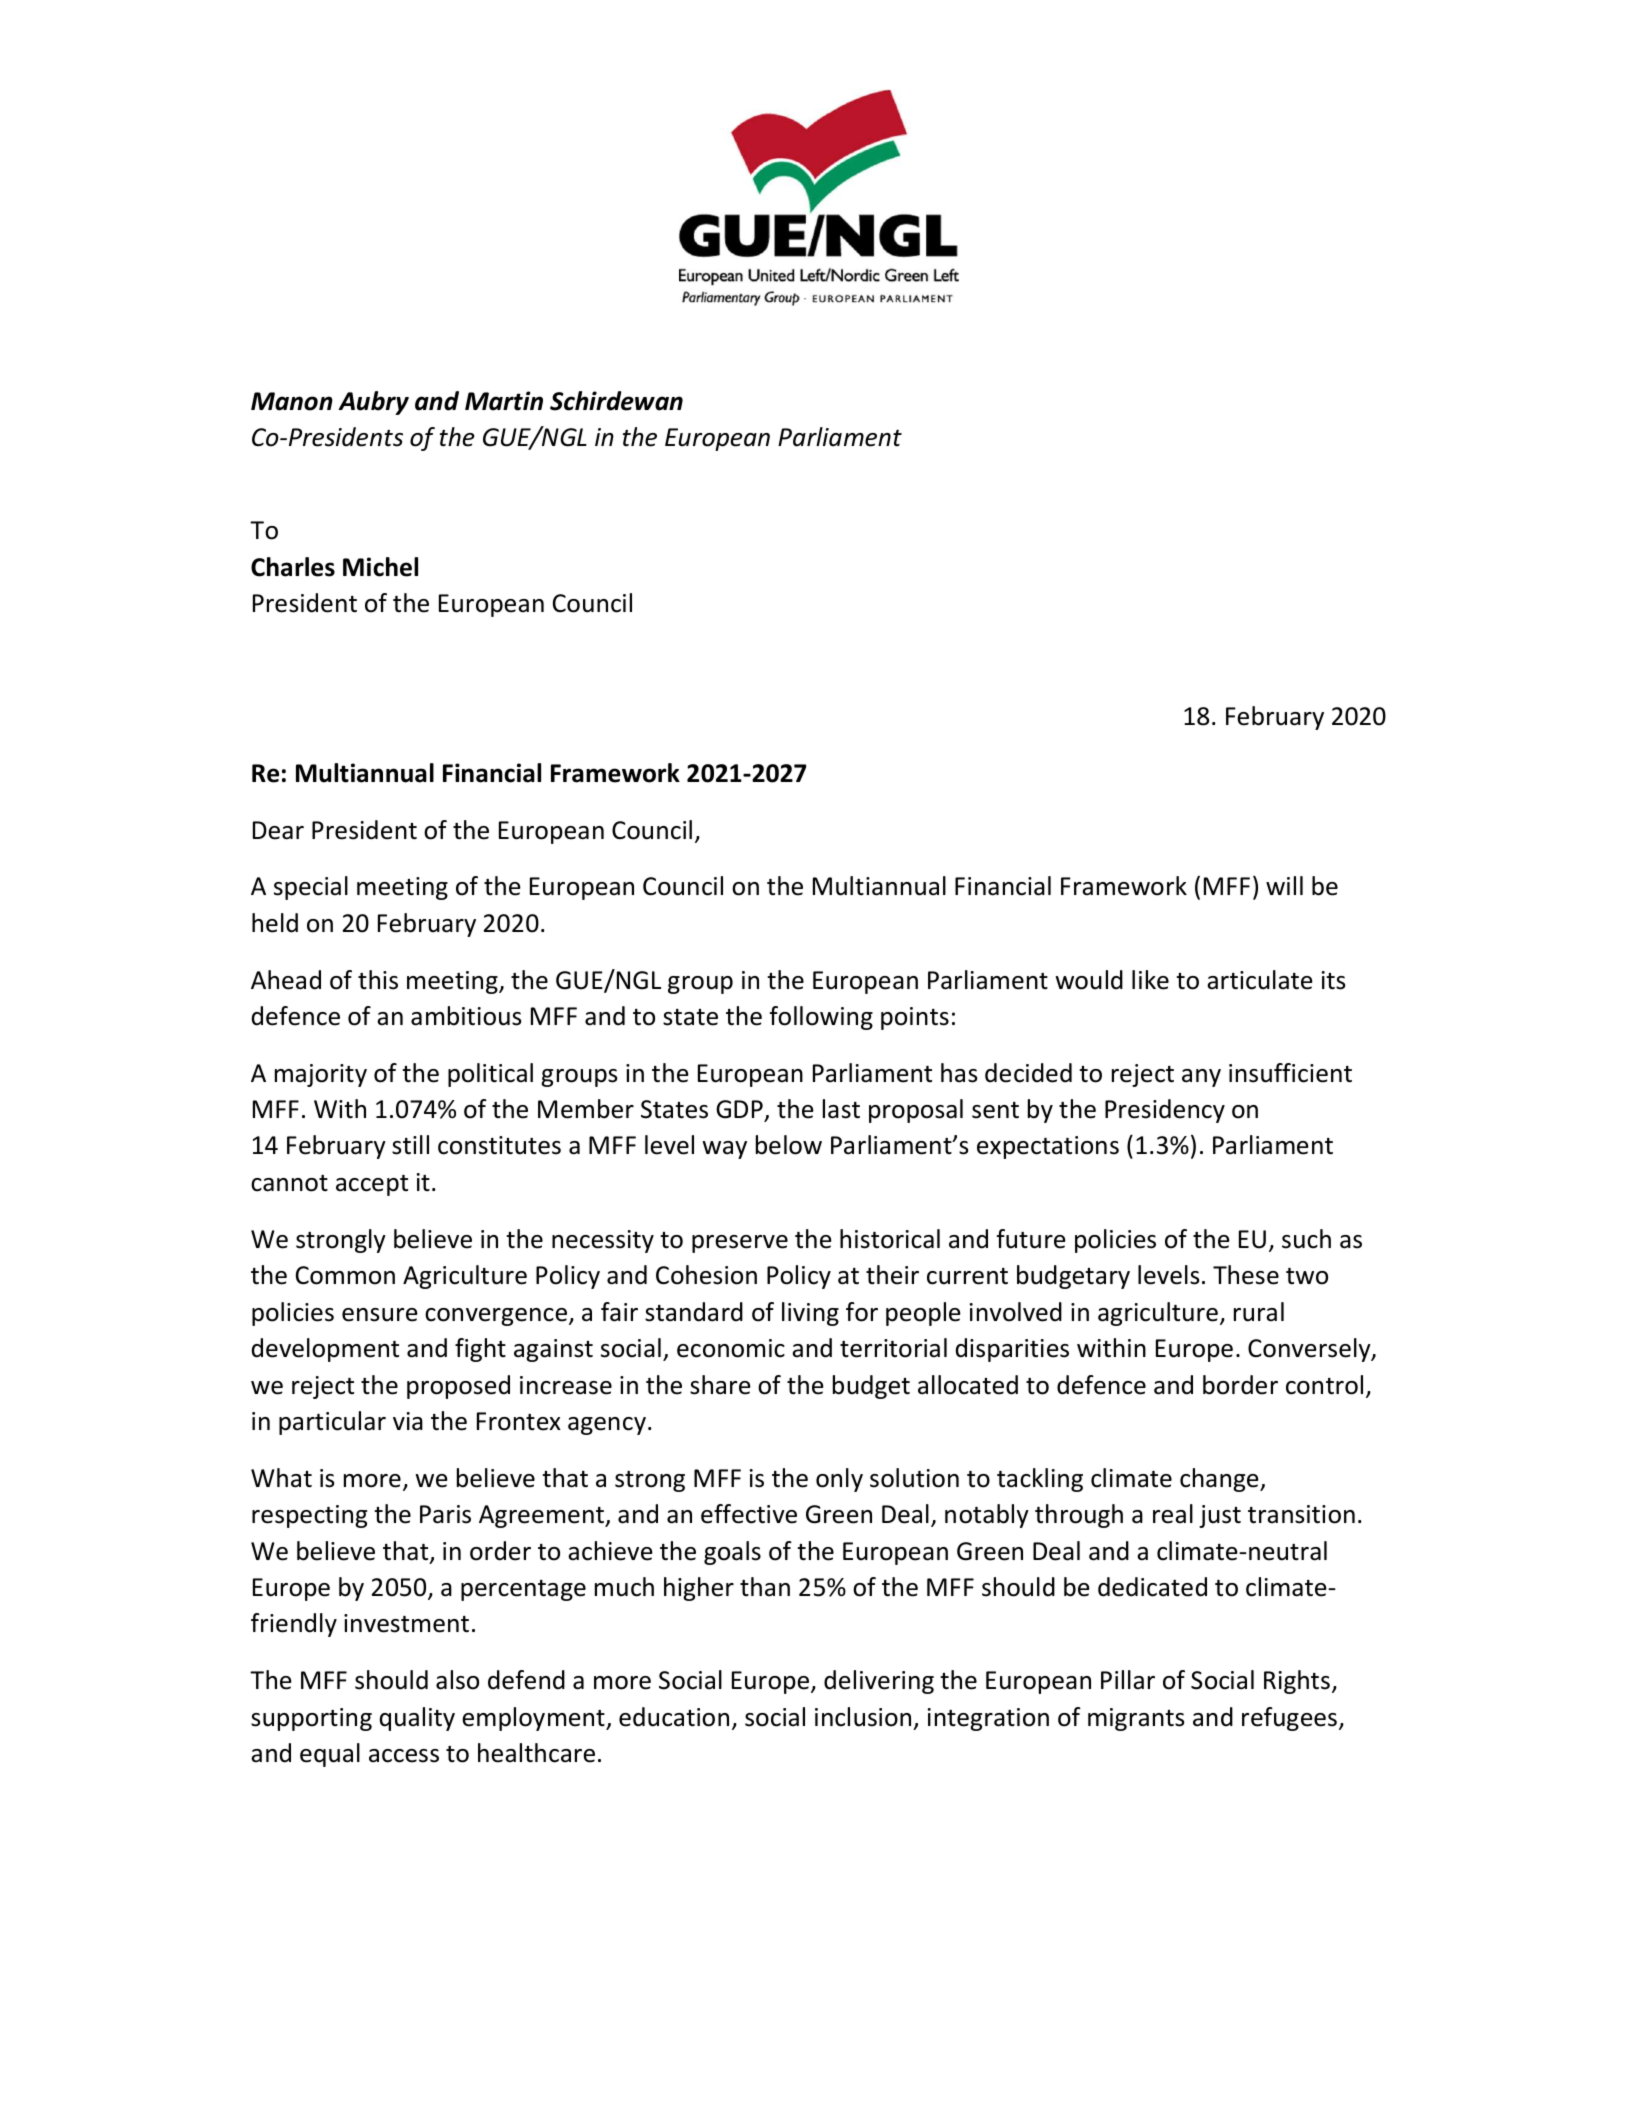 The image size is (1639, 2121). Describe the element at coordinates (278, 830) in the page. I see `Dear` at that location.
